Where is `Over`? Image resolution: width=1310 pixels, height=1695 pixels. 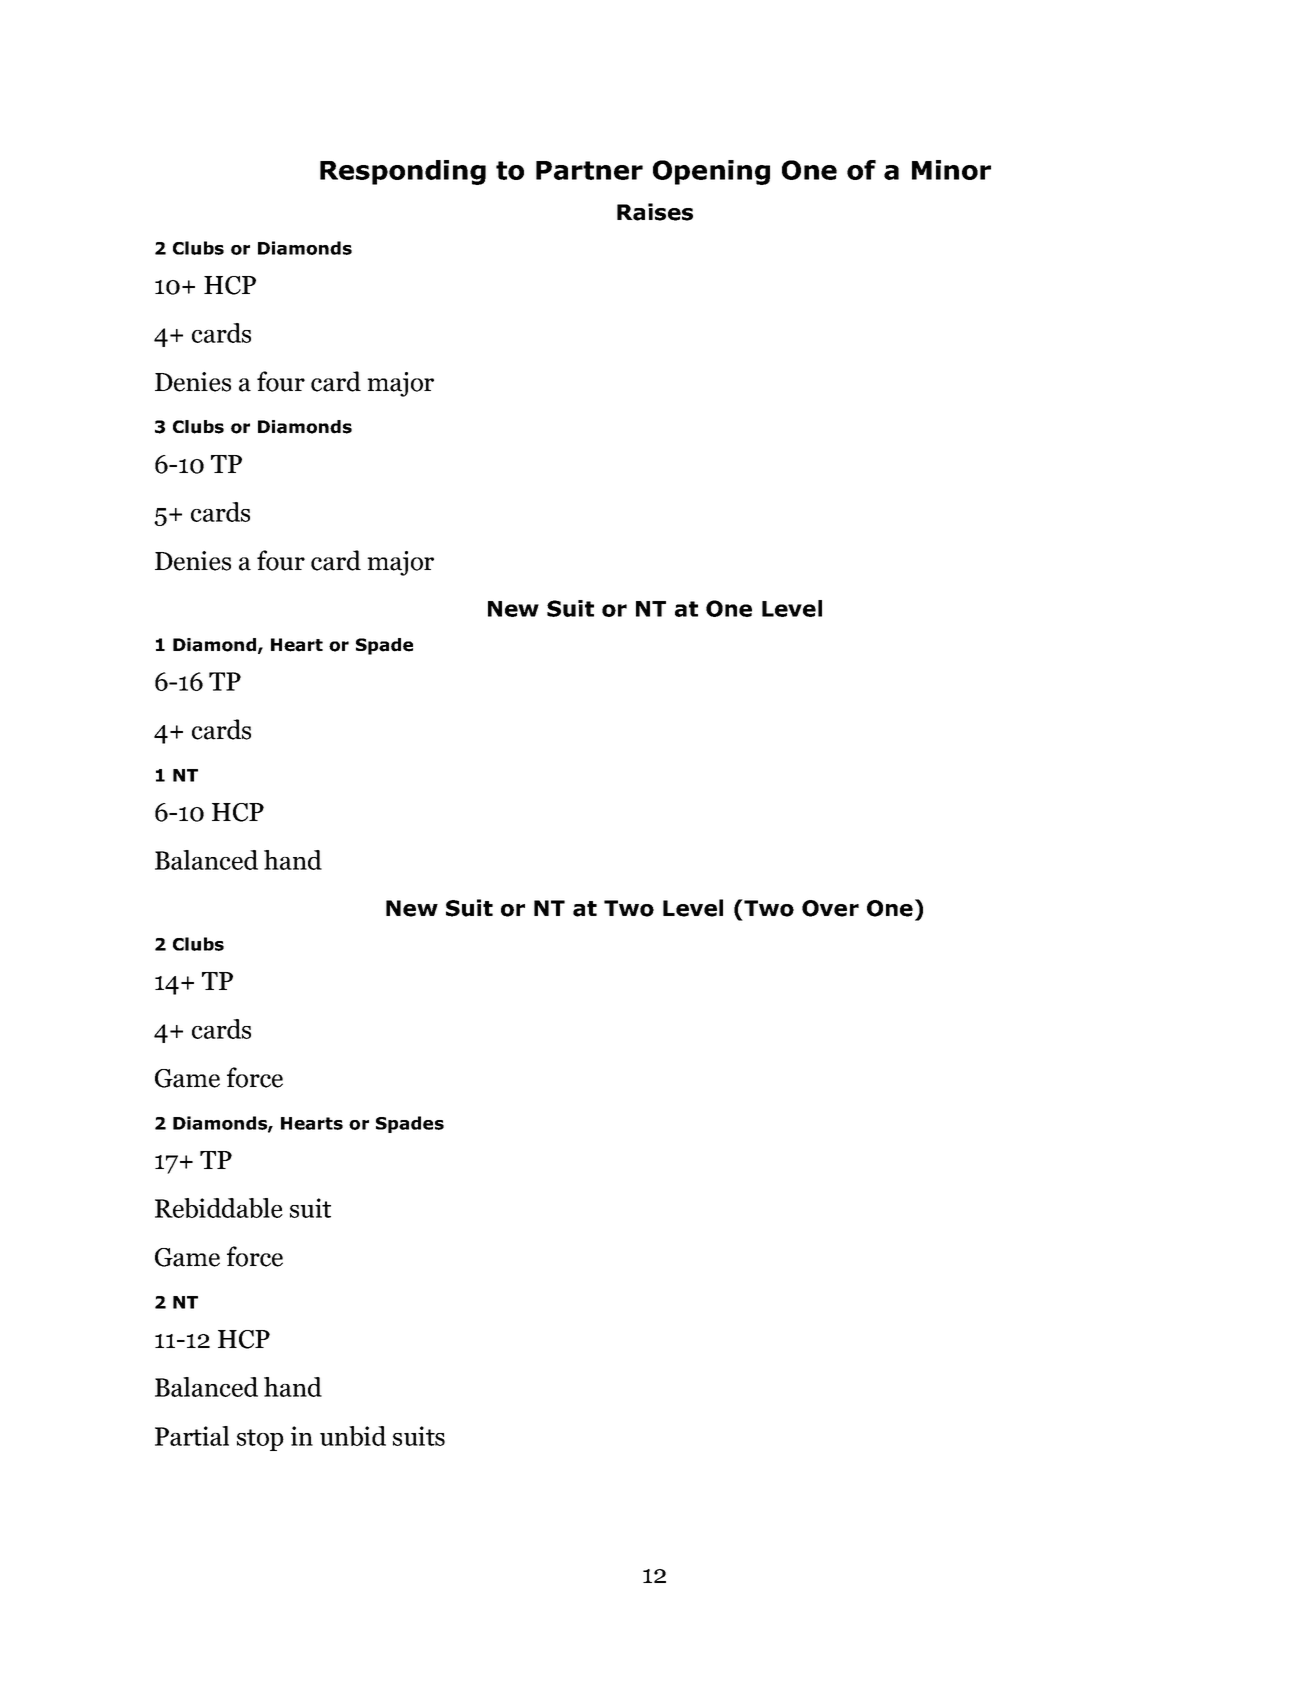
Over is located at coordinates (830, 908).
